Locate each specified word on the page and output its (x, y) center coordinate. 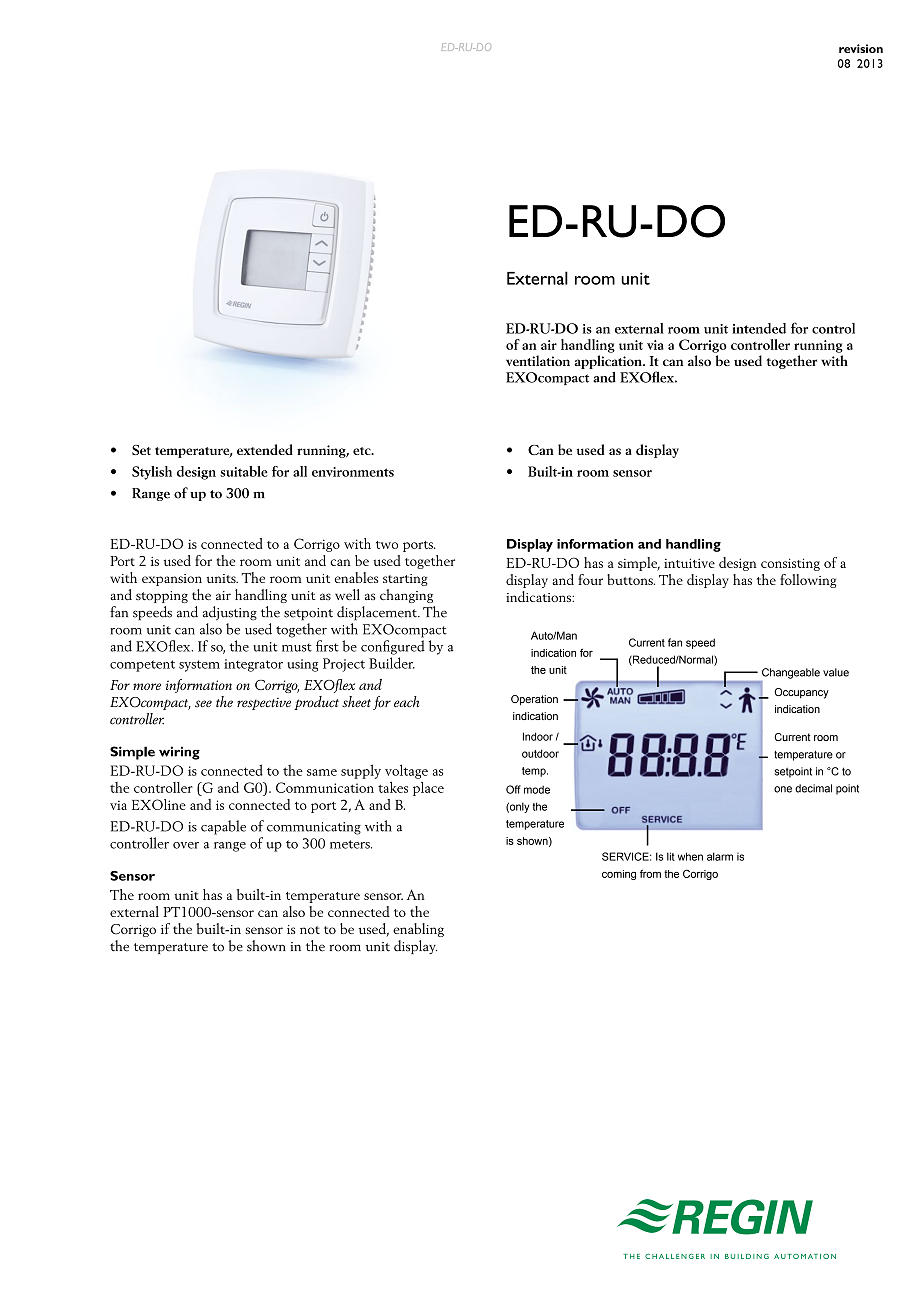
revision (861, 48)
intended (759, 328)
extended (265, 449)
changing (406, 596)
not (310, 930)
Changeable (791, 673)
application (609, 362)
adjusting (230, 613)
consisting (790, 564)
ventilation (538, 360)
